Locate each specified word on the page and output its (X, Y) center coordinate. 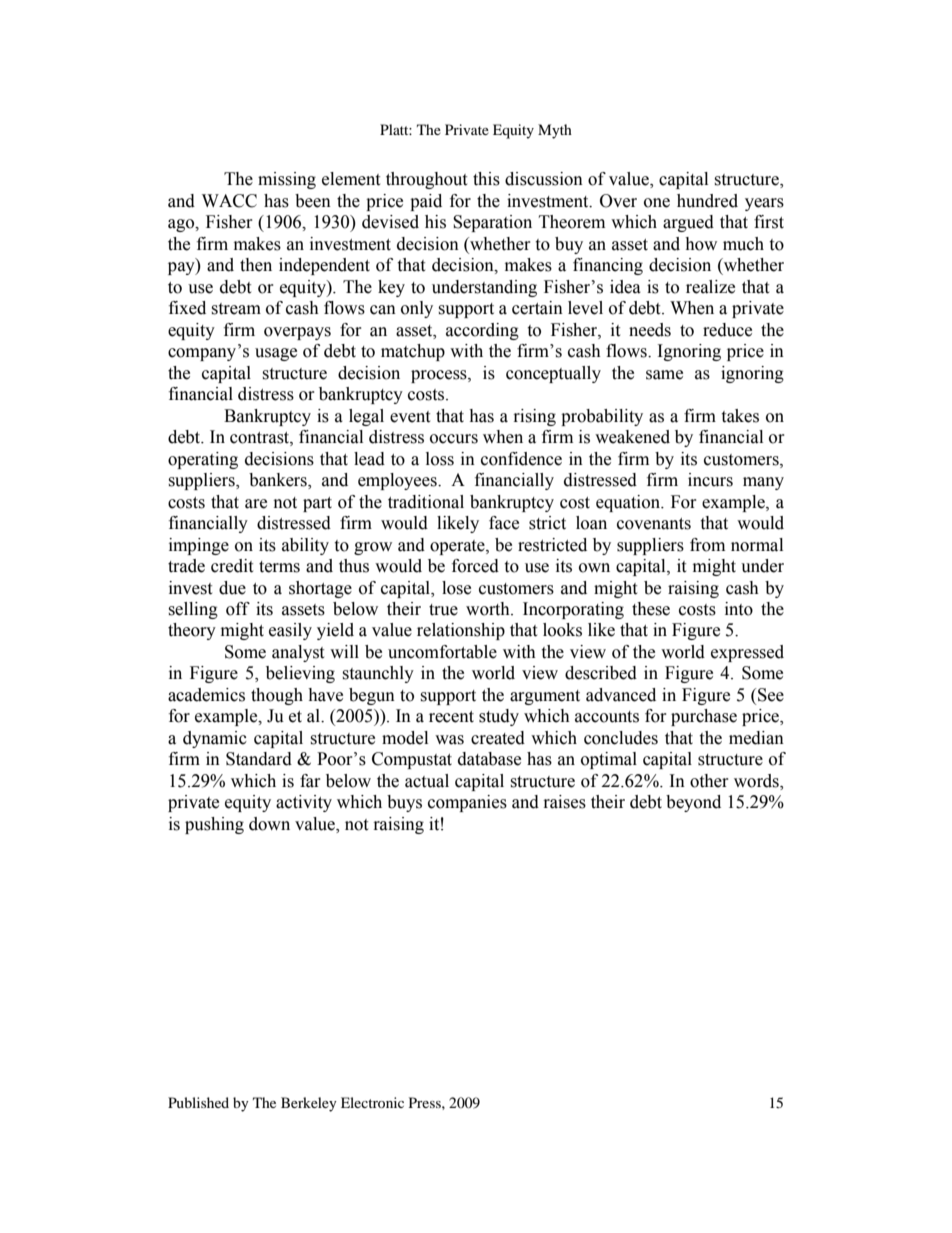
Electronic (372, 1102)
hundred (707, 201)
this (486, 179)
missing (287, 180)
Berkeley (309, 1104)
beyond (693, 803)
